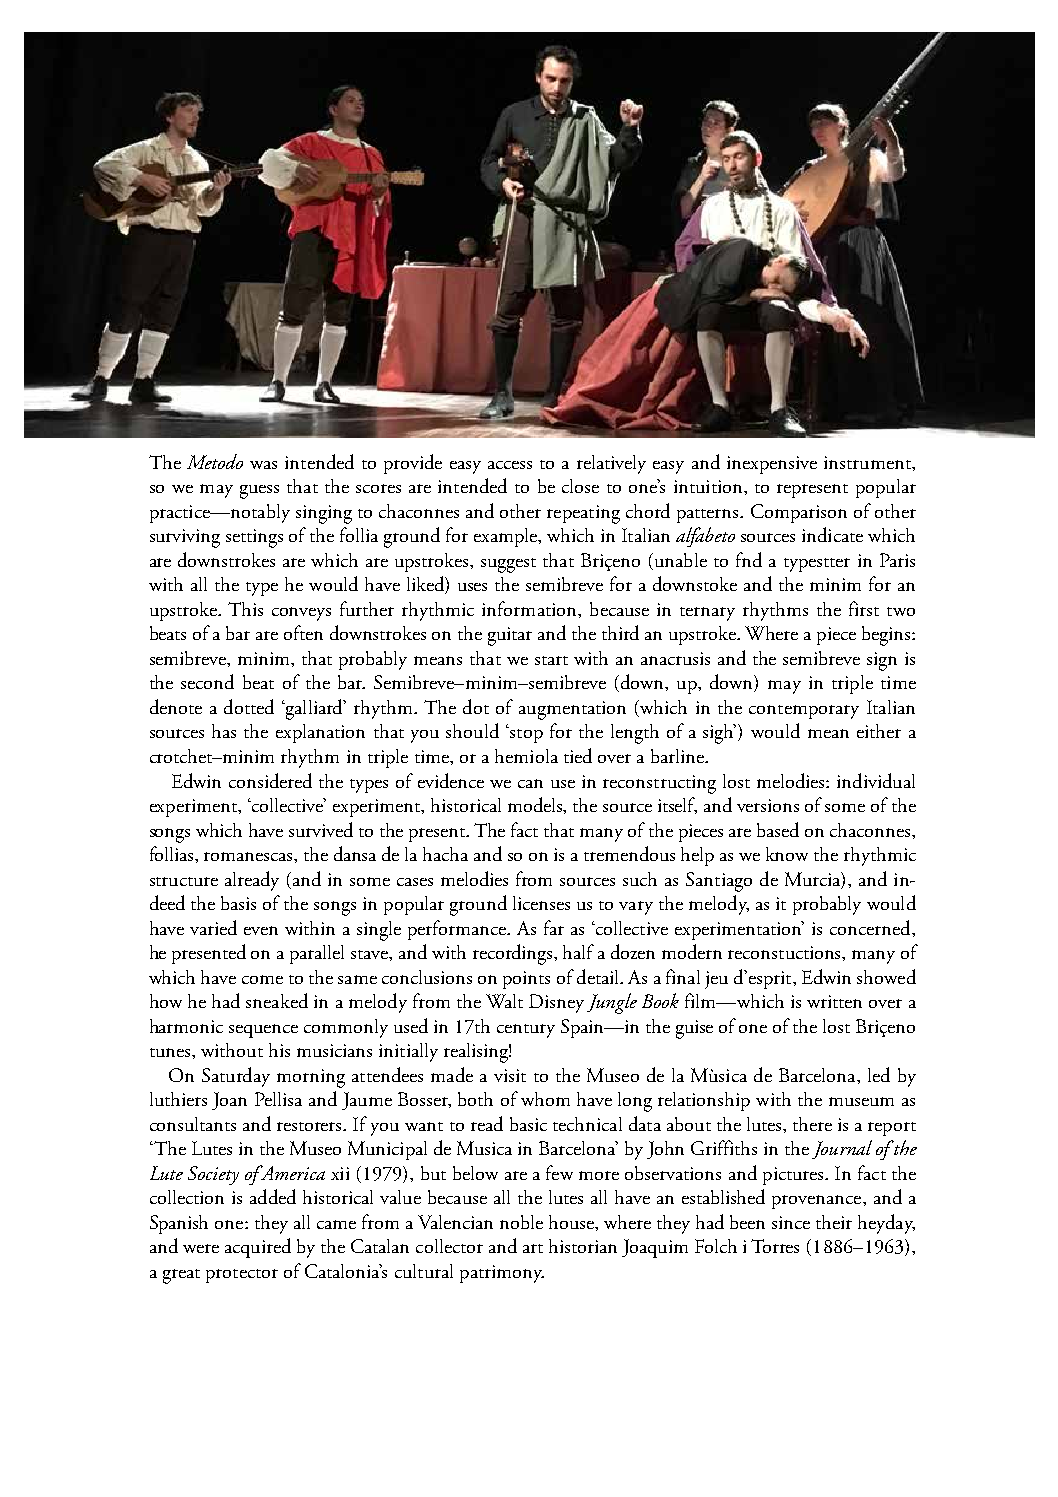  What do you see at coordinates (259, 492) in the page?
I see `guess` at bounding box center [259, 492].
